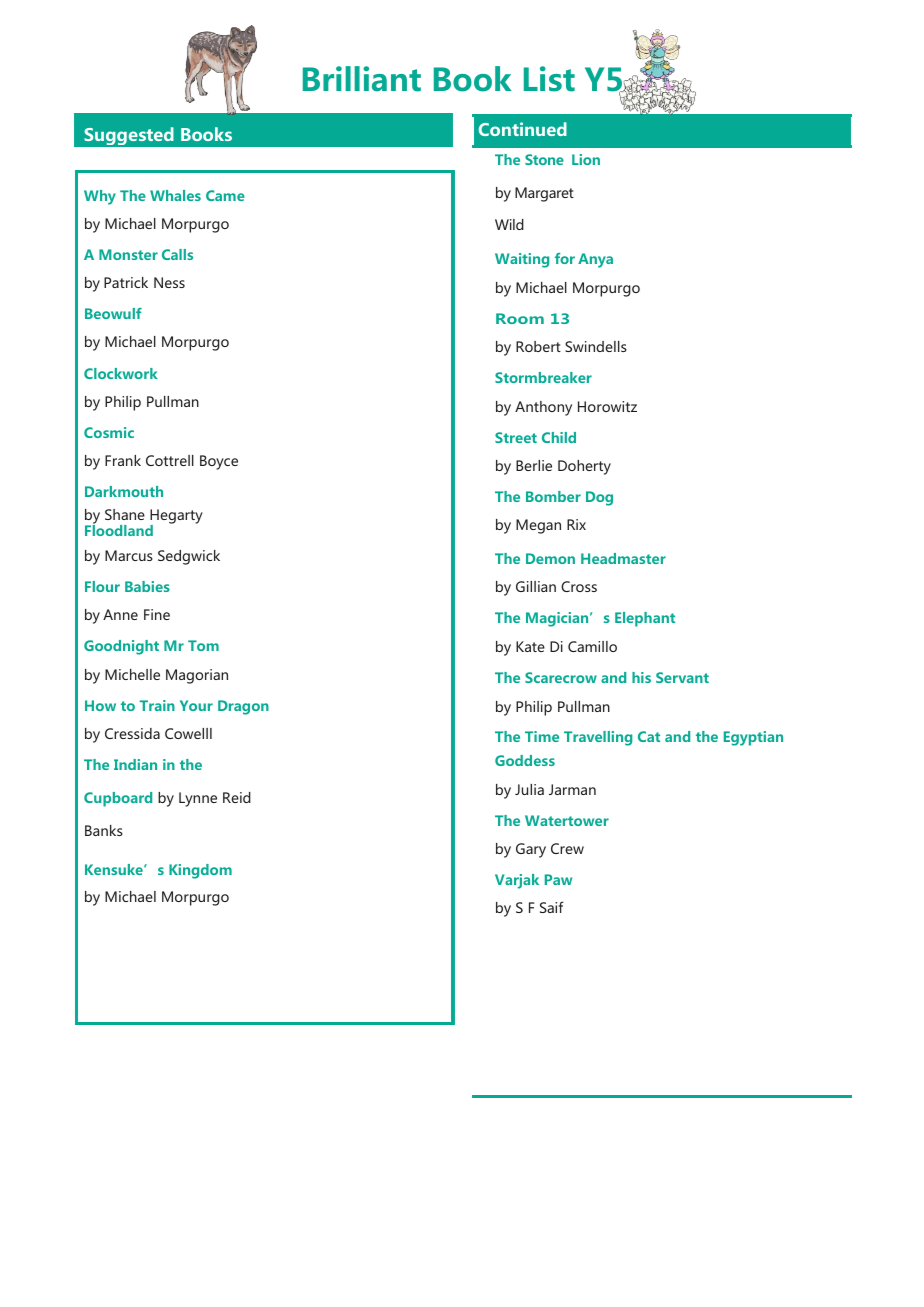 The height and width of the page is (1307, 924). What do you see at coordinates (607, 406) in the page?
I see `Horowitz` at bounding box center [607, 406].
